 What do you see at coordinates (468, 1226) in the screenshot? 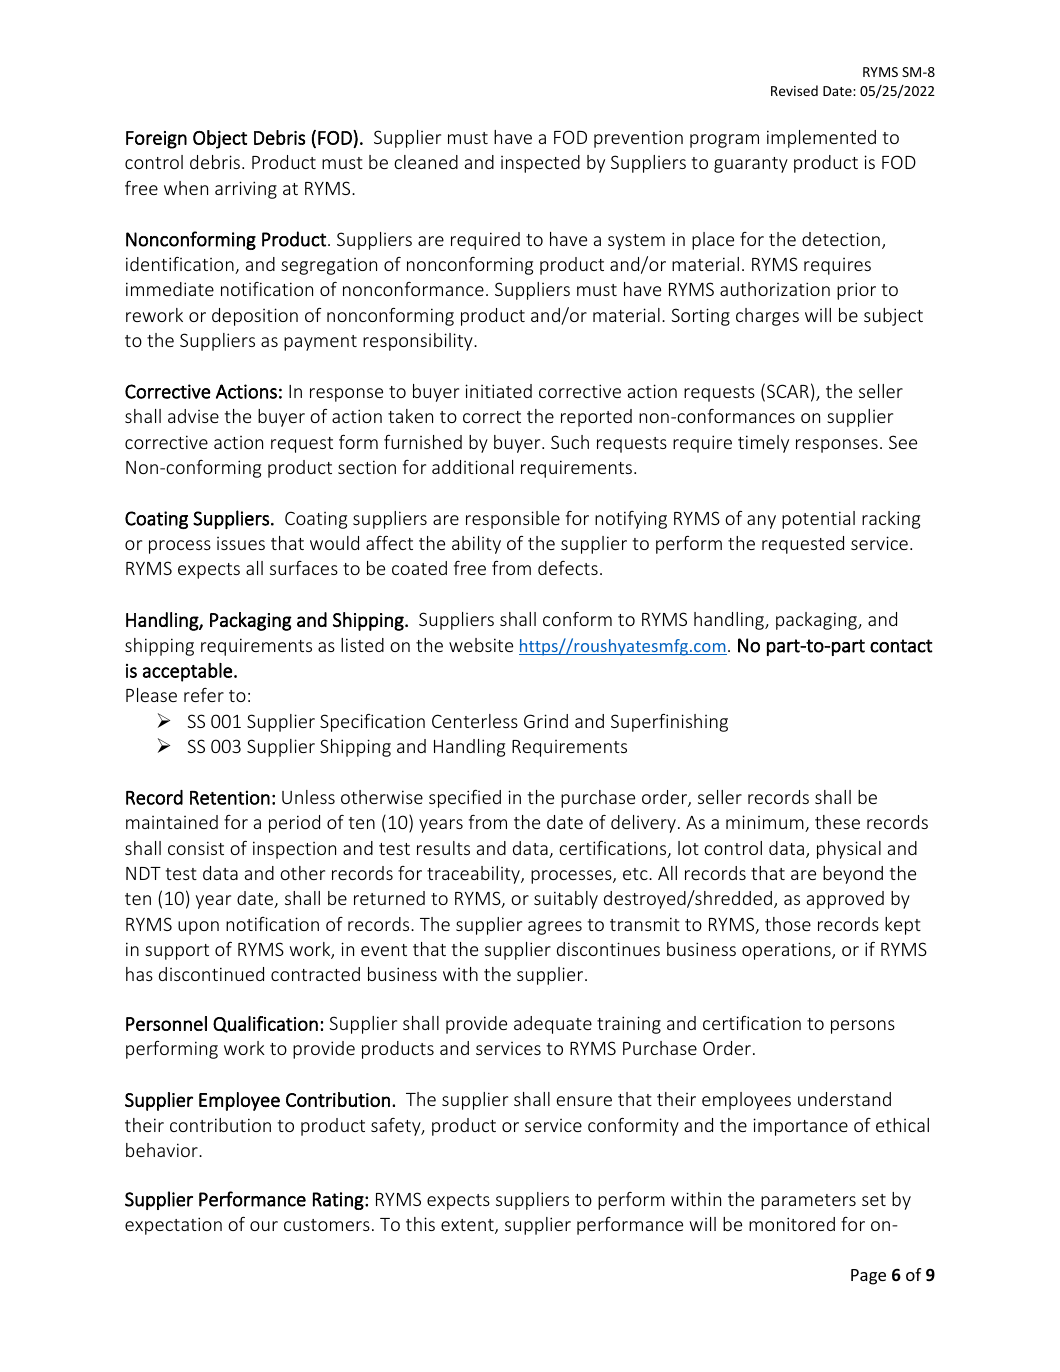
I see `extent` at bounding box center [468, 1226].
